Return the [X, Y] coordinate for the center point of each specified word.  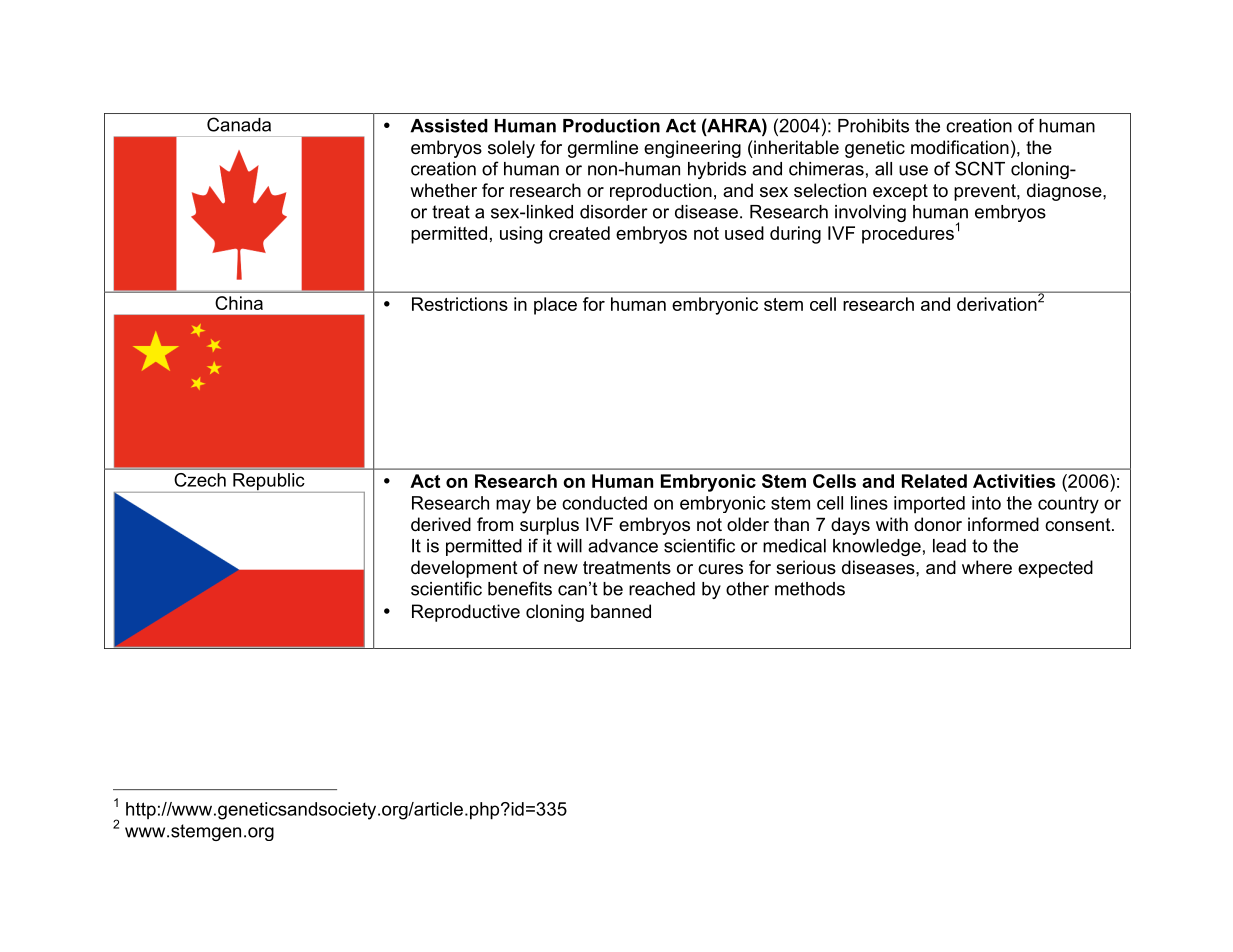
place [555, 306]
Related [934, 481]
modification [960, 147]
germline [603, 149]
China [239, 303]
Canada [239, 124]
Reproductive [466, 613]
